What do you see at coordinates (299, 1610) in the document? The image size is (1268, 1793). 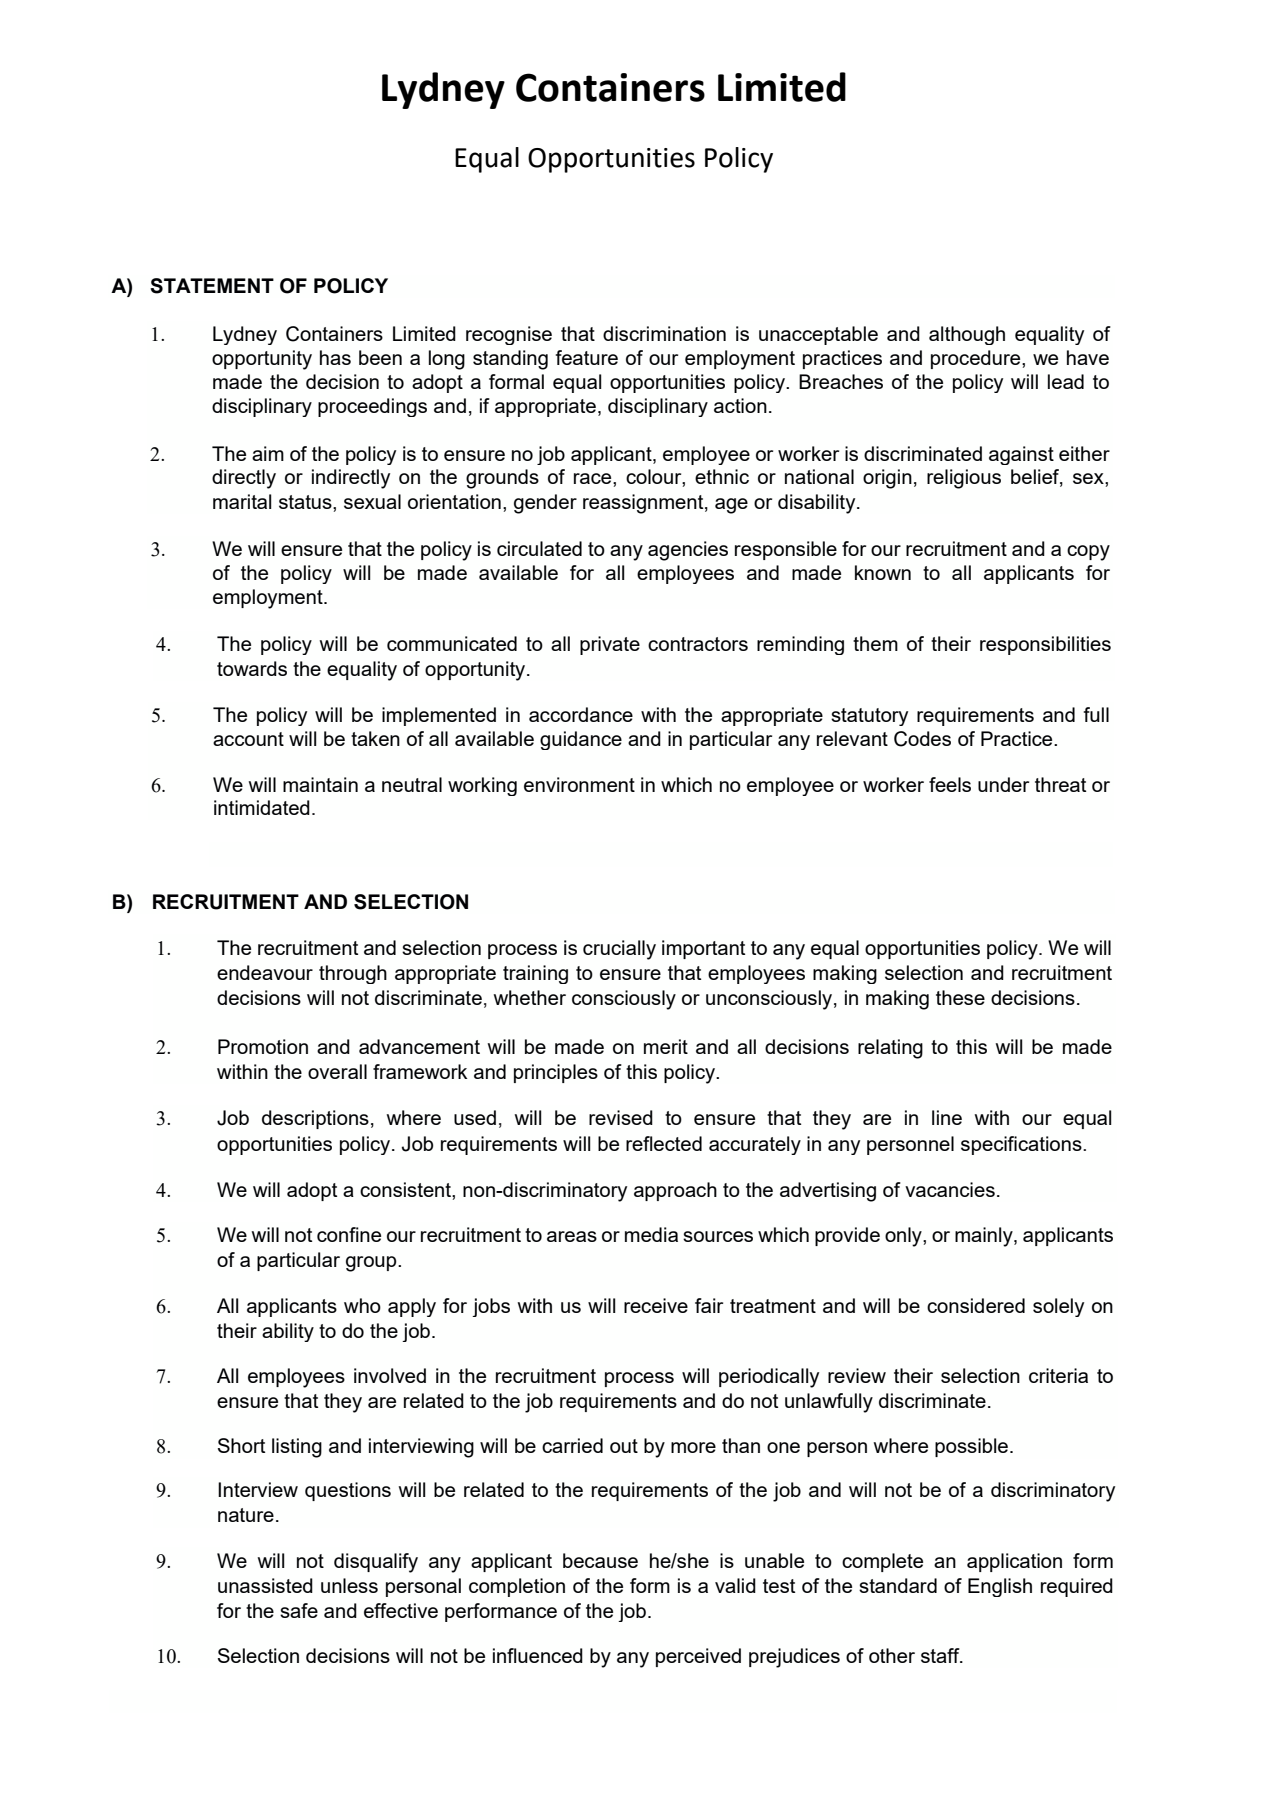 I see `safe` at bounding box center [299, 1610].
